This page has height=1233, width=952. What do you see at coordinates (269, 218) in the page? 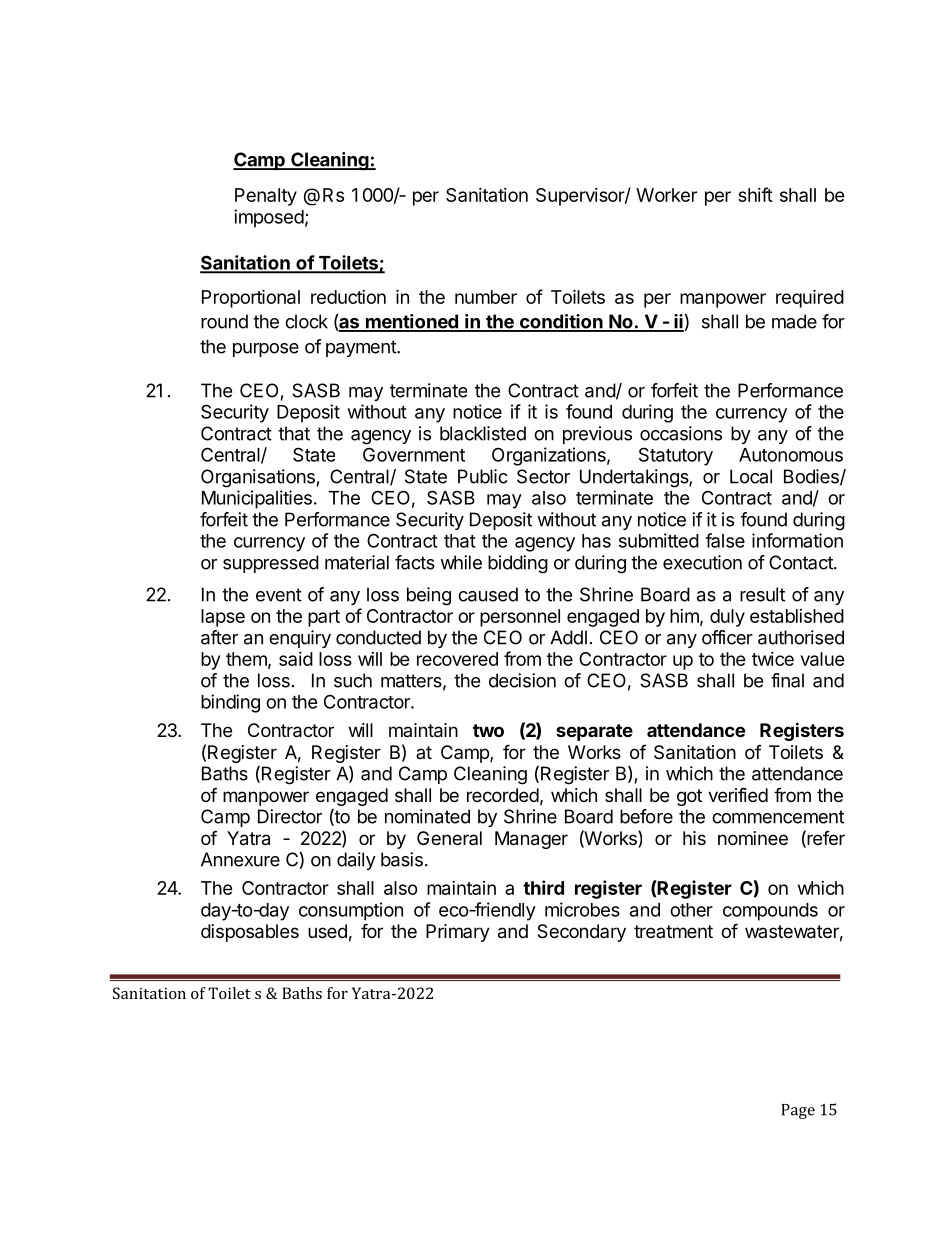
I see `imposed` at bounding box center [269, 218].
